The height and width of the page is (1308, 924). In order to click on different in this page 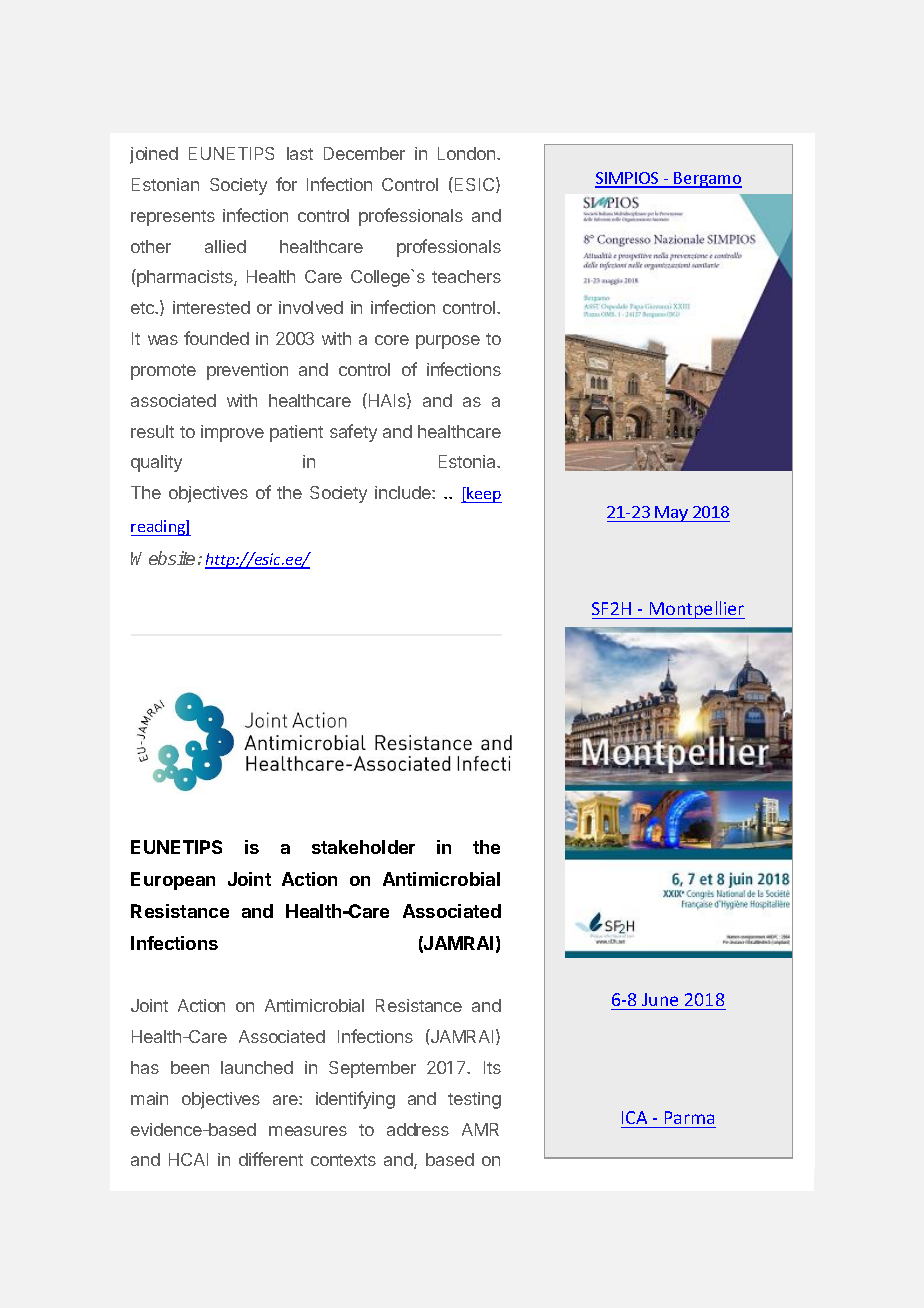, I will do `click(271, 1159)`.
